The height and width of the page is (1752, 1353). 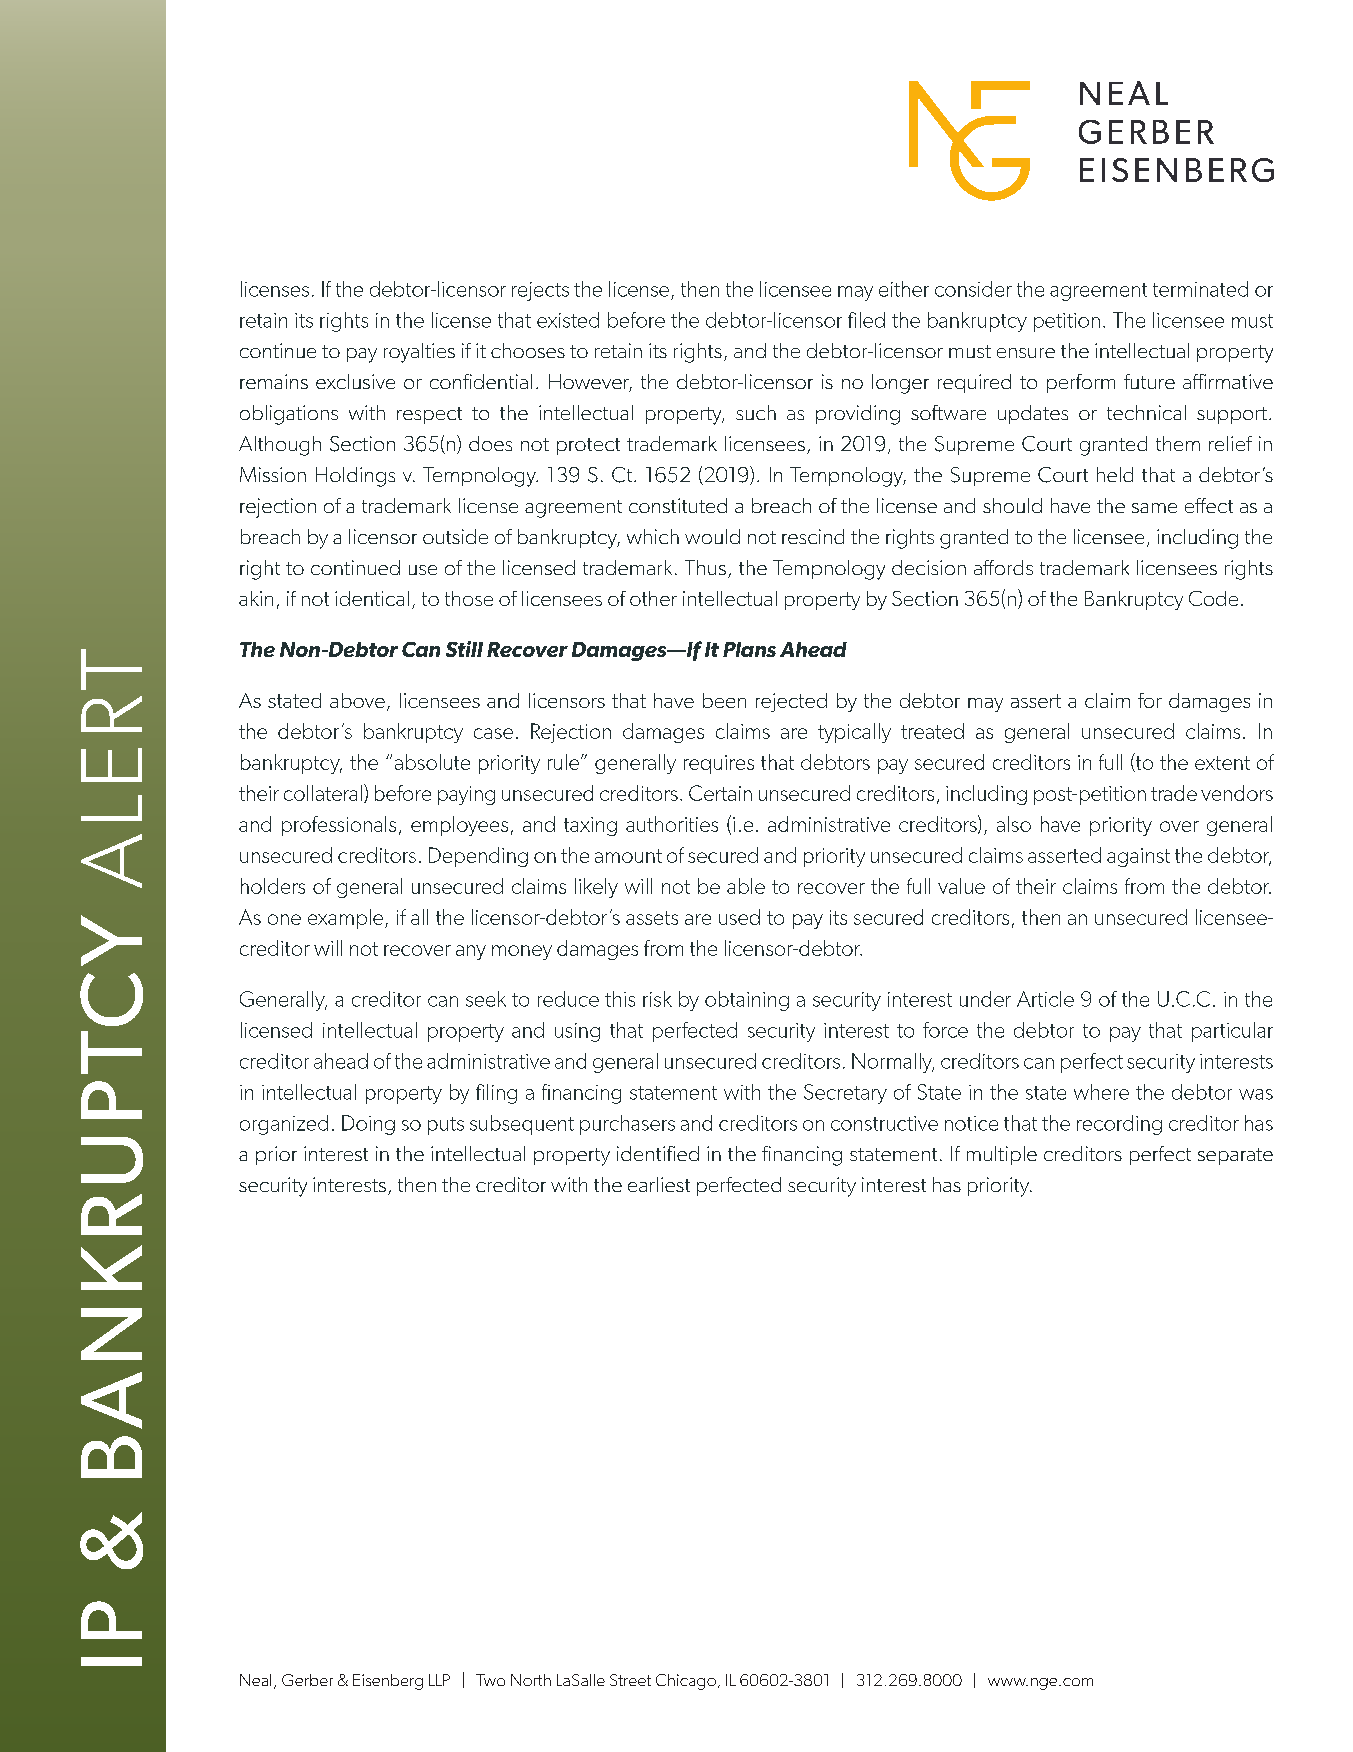 What do you see at coordinates (388, 1682) in the page?
I see `Eisenberg` at bounding box center [388, 1682].
